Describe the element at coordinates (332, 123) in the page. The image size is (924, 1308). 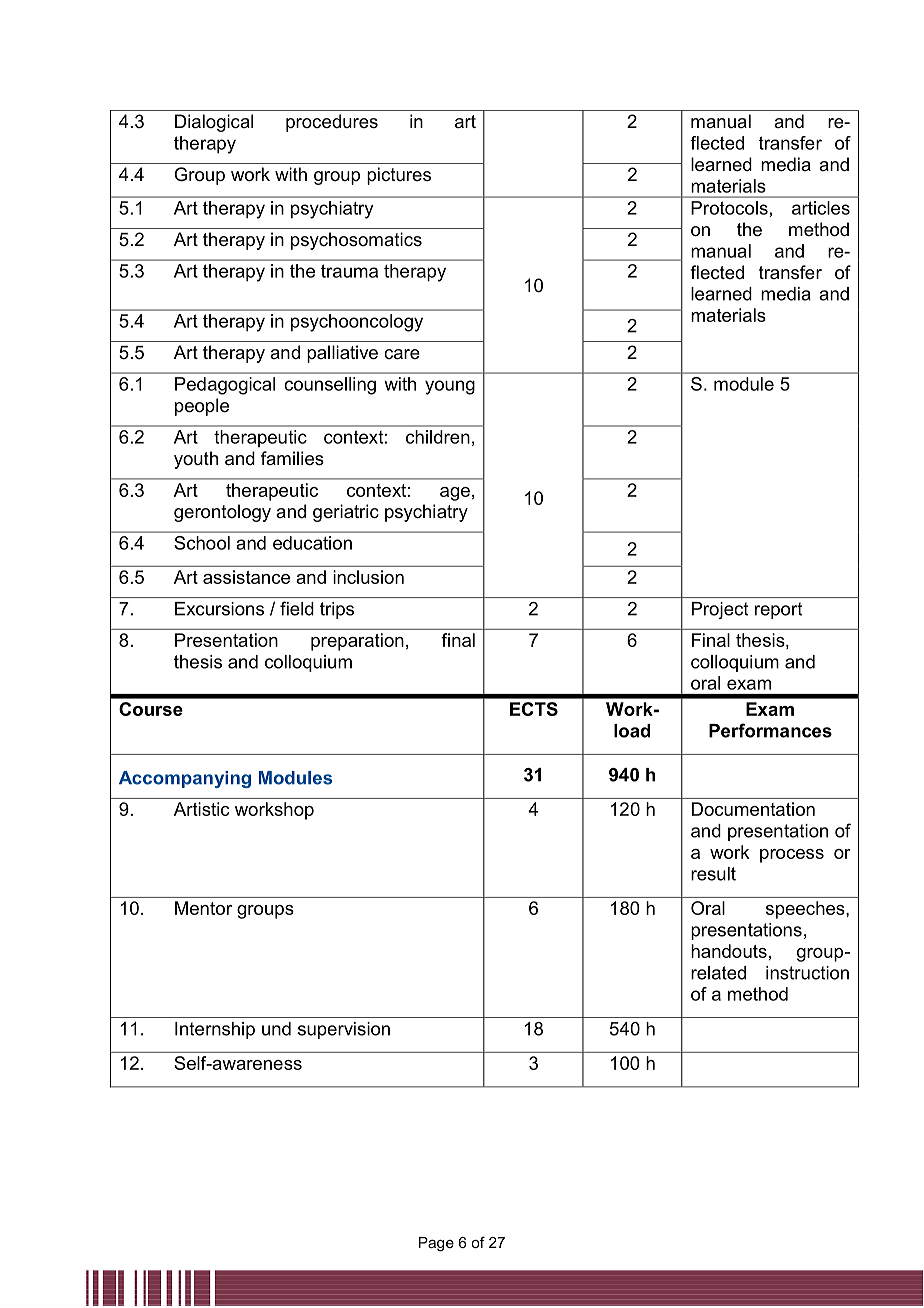
I see `procedures` at that location.
